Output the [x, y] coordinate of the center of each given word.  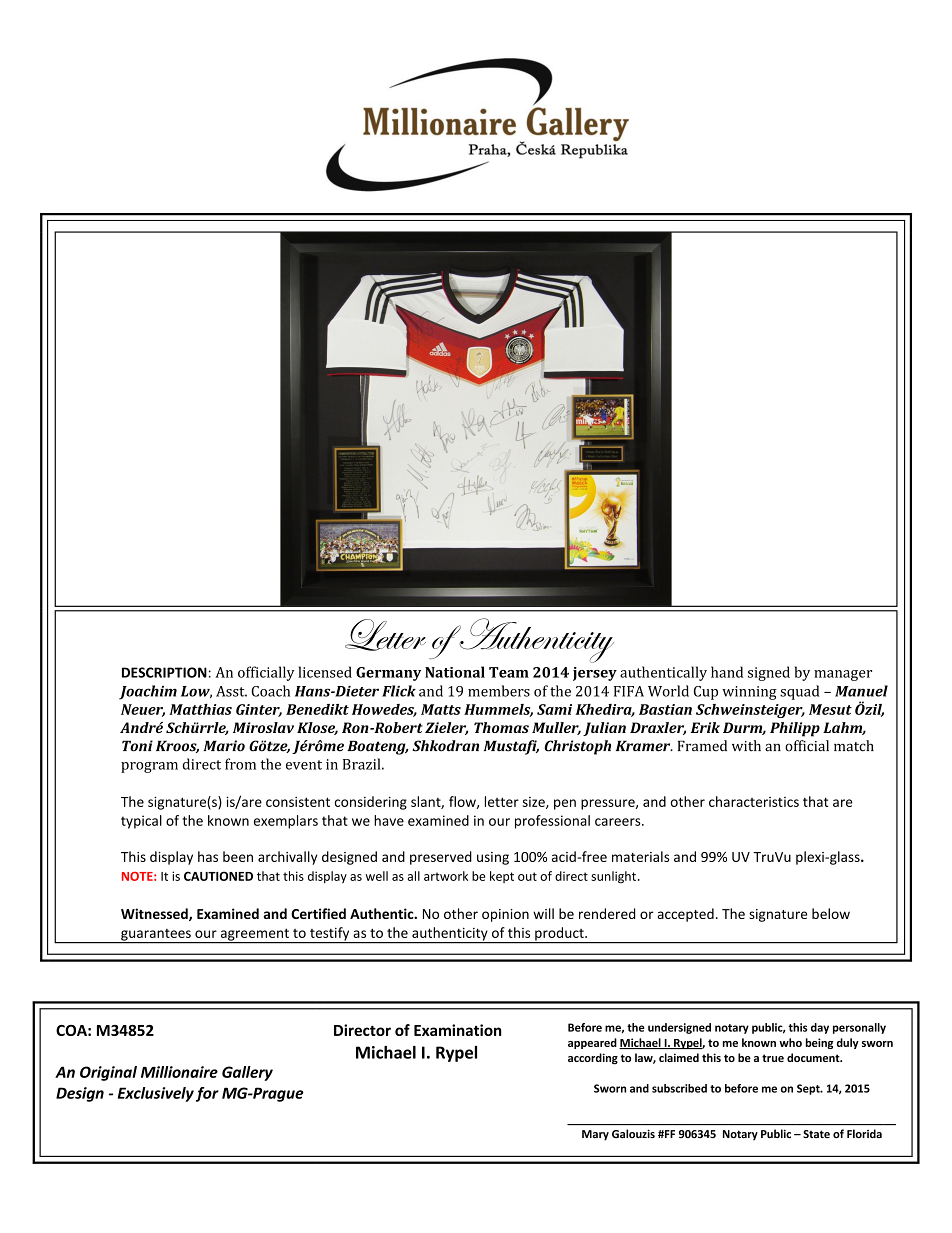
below [831, 913]
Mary [595, 1135]
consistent [298, 802]
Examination [458, 1030]
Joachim [148, 692]
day [820, 1028]
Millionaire [179, 1072]
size [535, 803]
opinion [505, 915]
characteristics [754, 801]
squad [799, 692]
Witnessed [155, 914]
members [499, 691]
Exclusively [156, 1094]
